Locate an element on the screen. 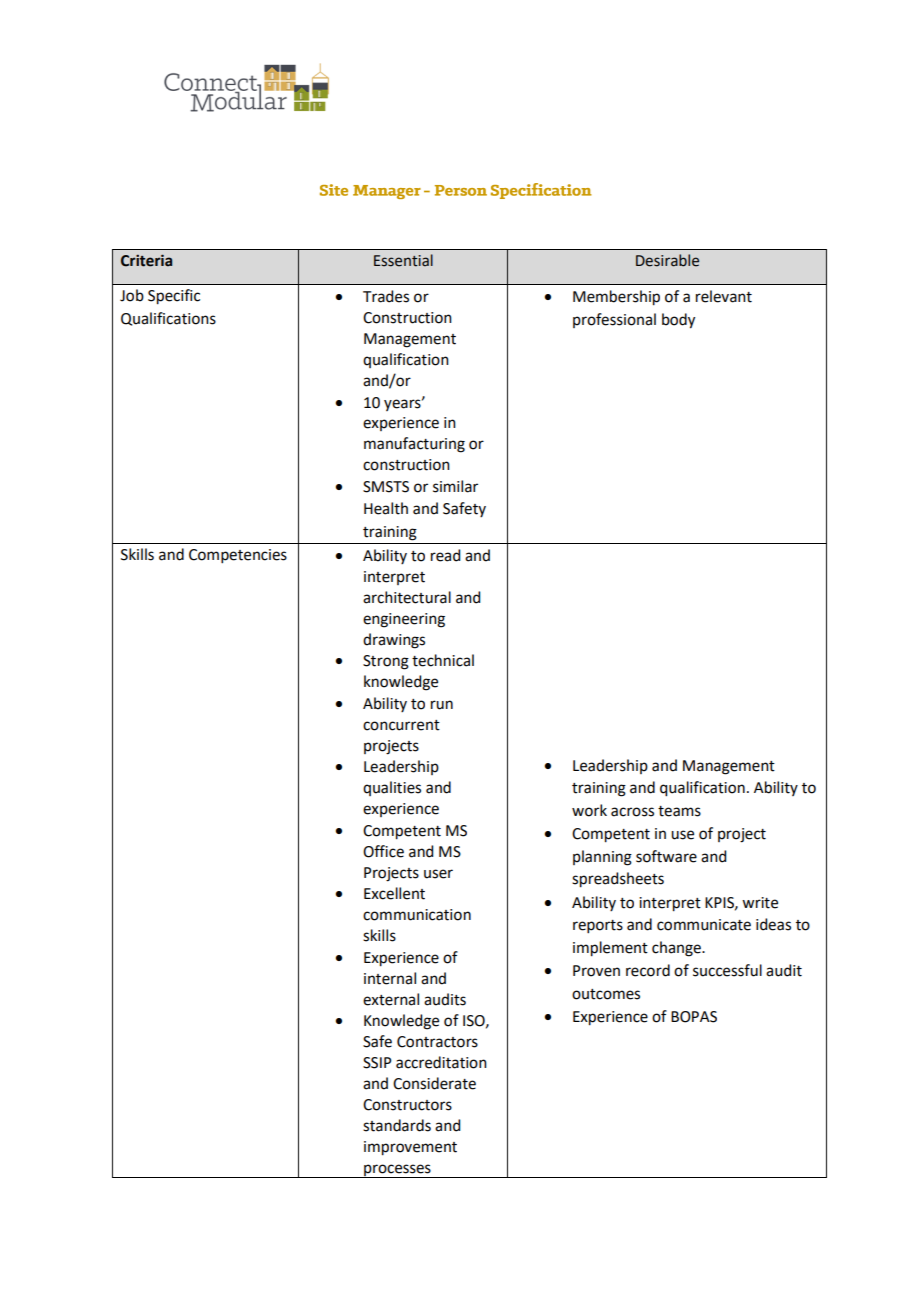 The image size is (924, 1308). Office is located at coordinates (383, 851).
